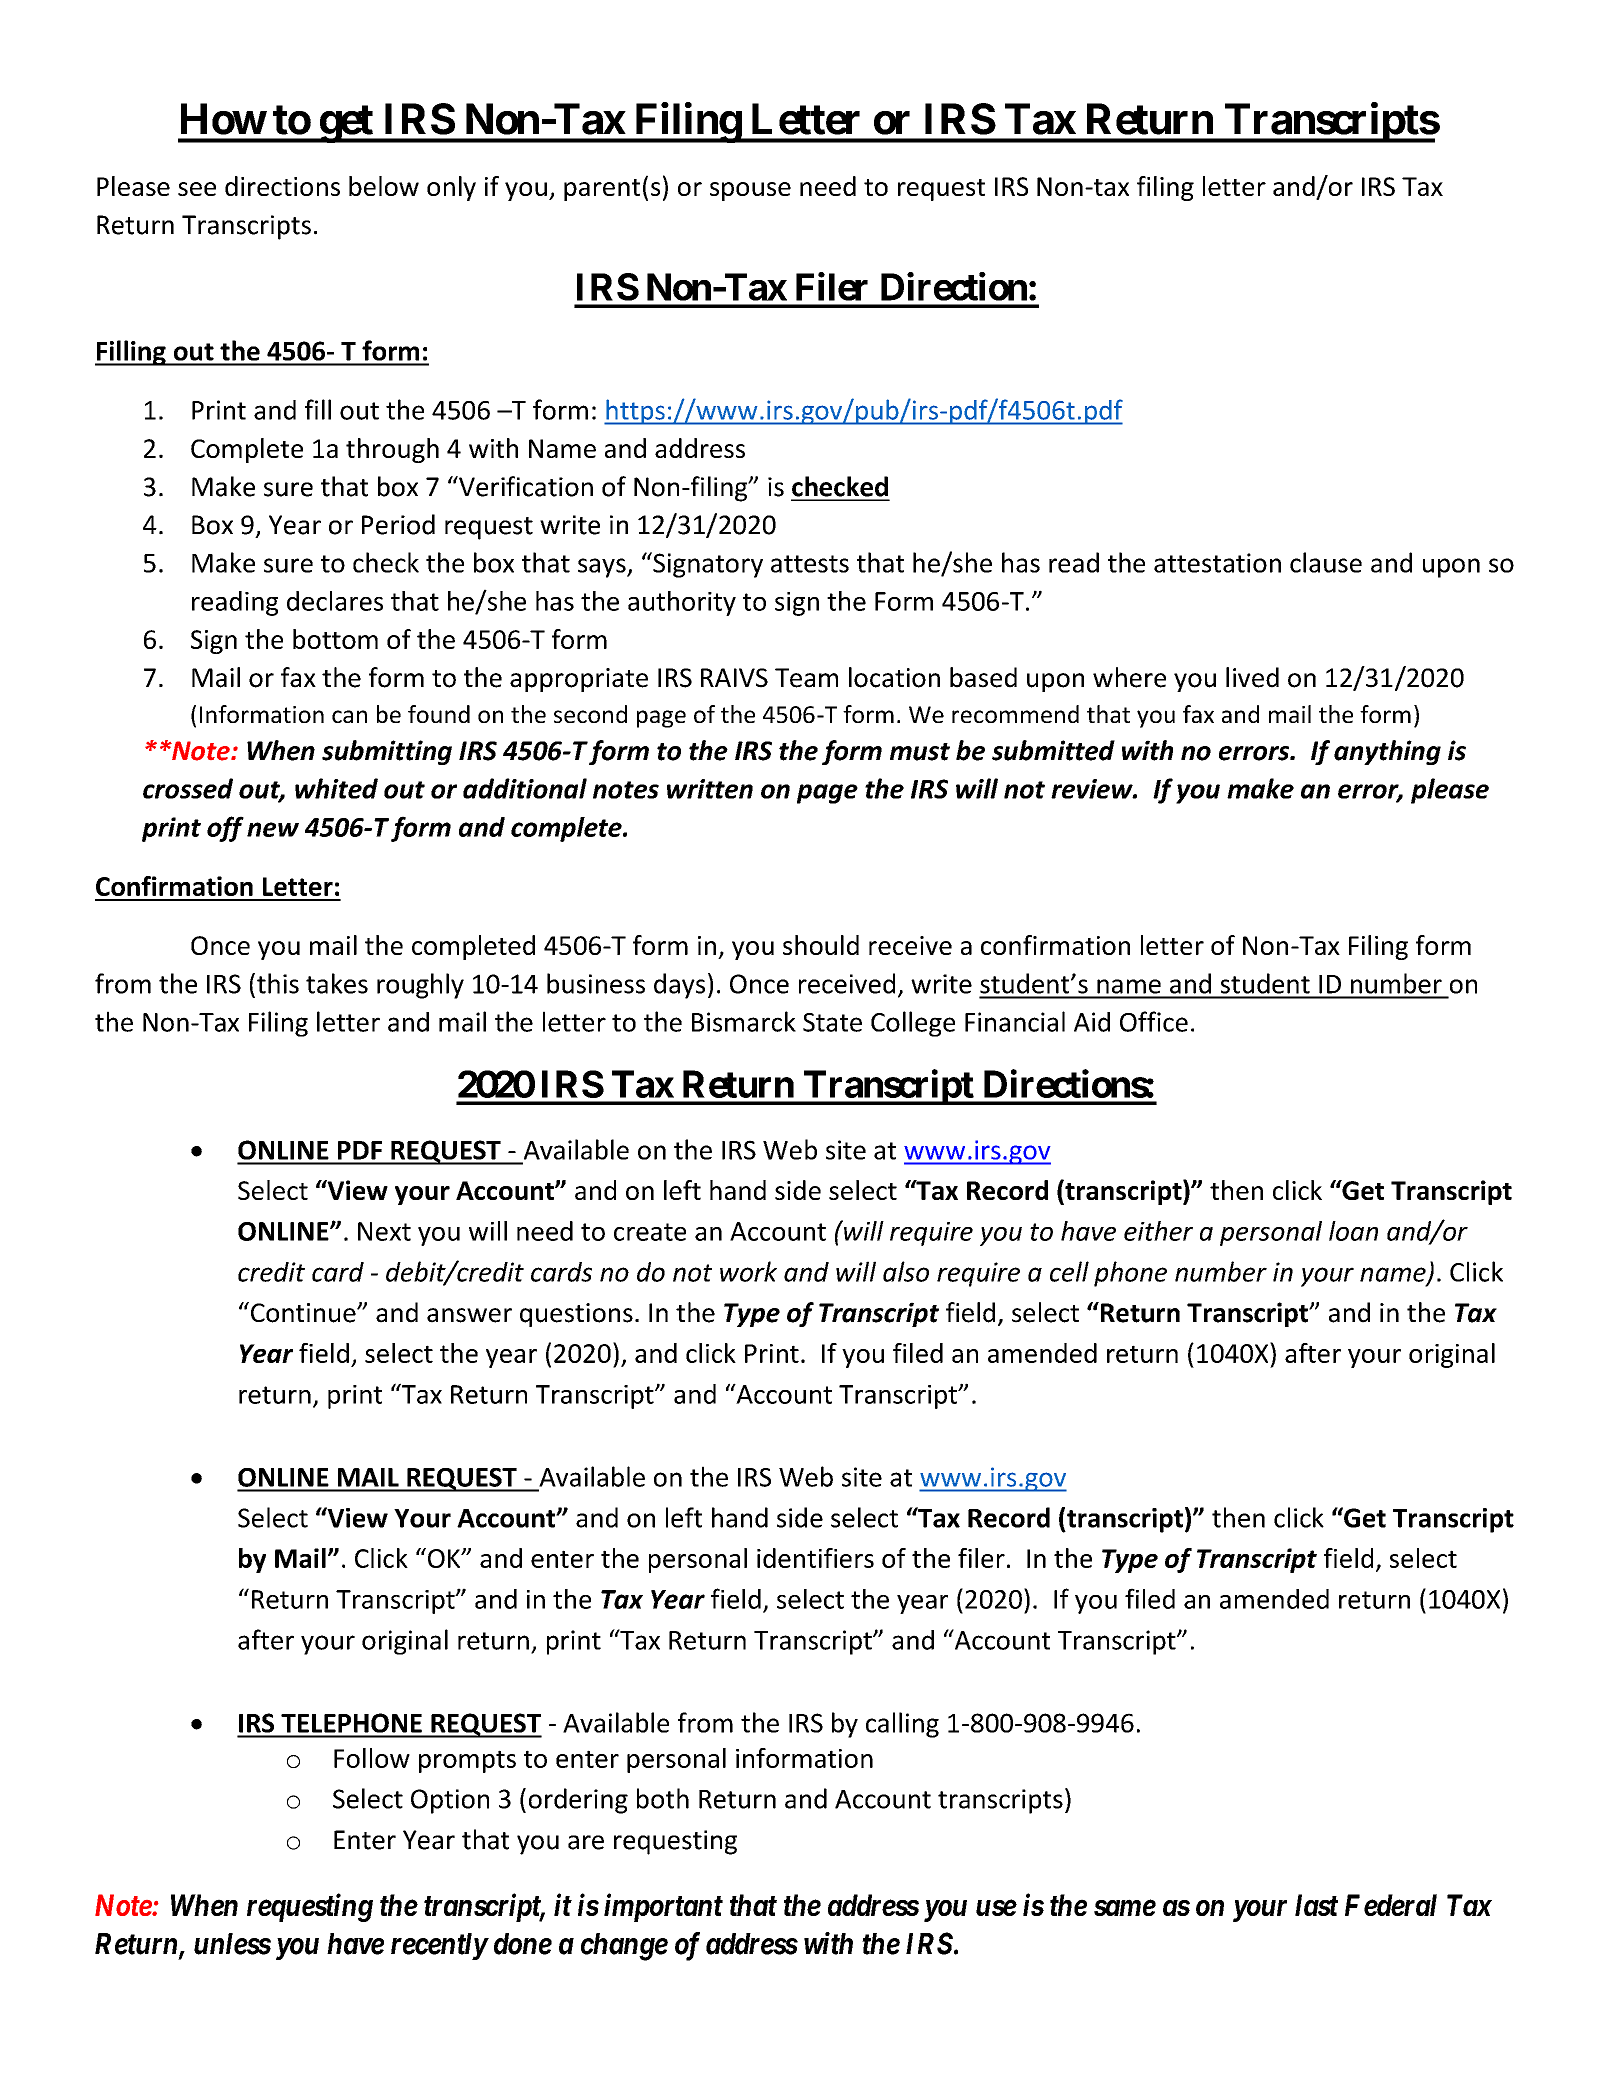 The height and width of the document is (2088, 1613). Describe the element at coordinates (450, 1801) in the document. I see `Option` at that location.
